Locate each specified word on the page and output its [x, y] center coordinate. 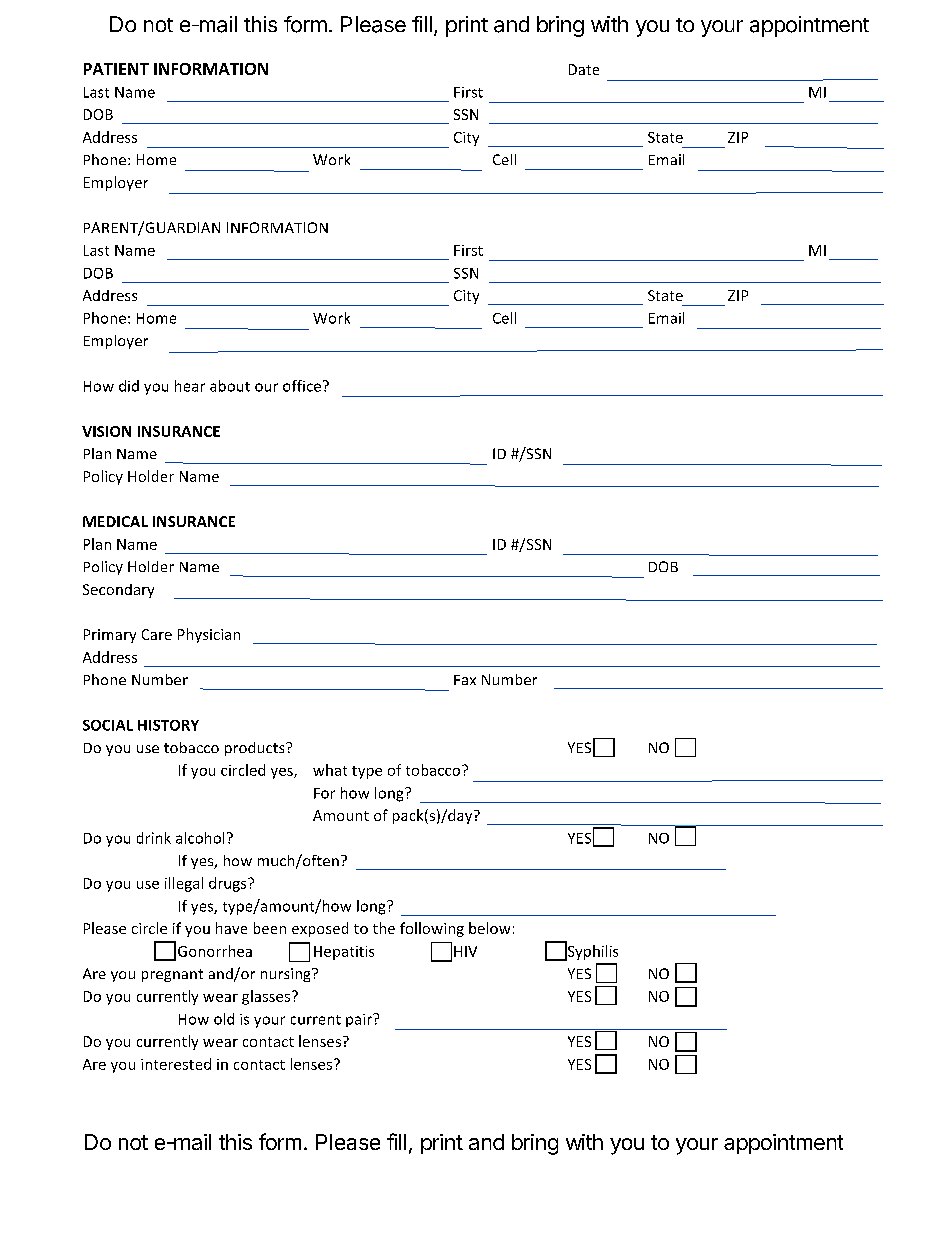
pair [360, 1020]
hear [190, 386]
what [330, 770]
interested [176, 1064]
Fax [465, 680]
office [302, 386]
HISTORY [168, 725]
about [230, 386]
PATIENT [116, 69]
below [489, 928]
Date [584, 69]
